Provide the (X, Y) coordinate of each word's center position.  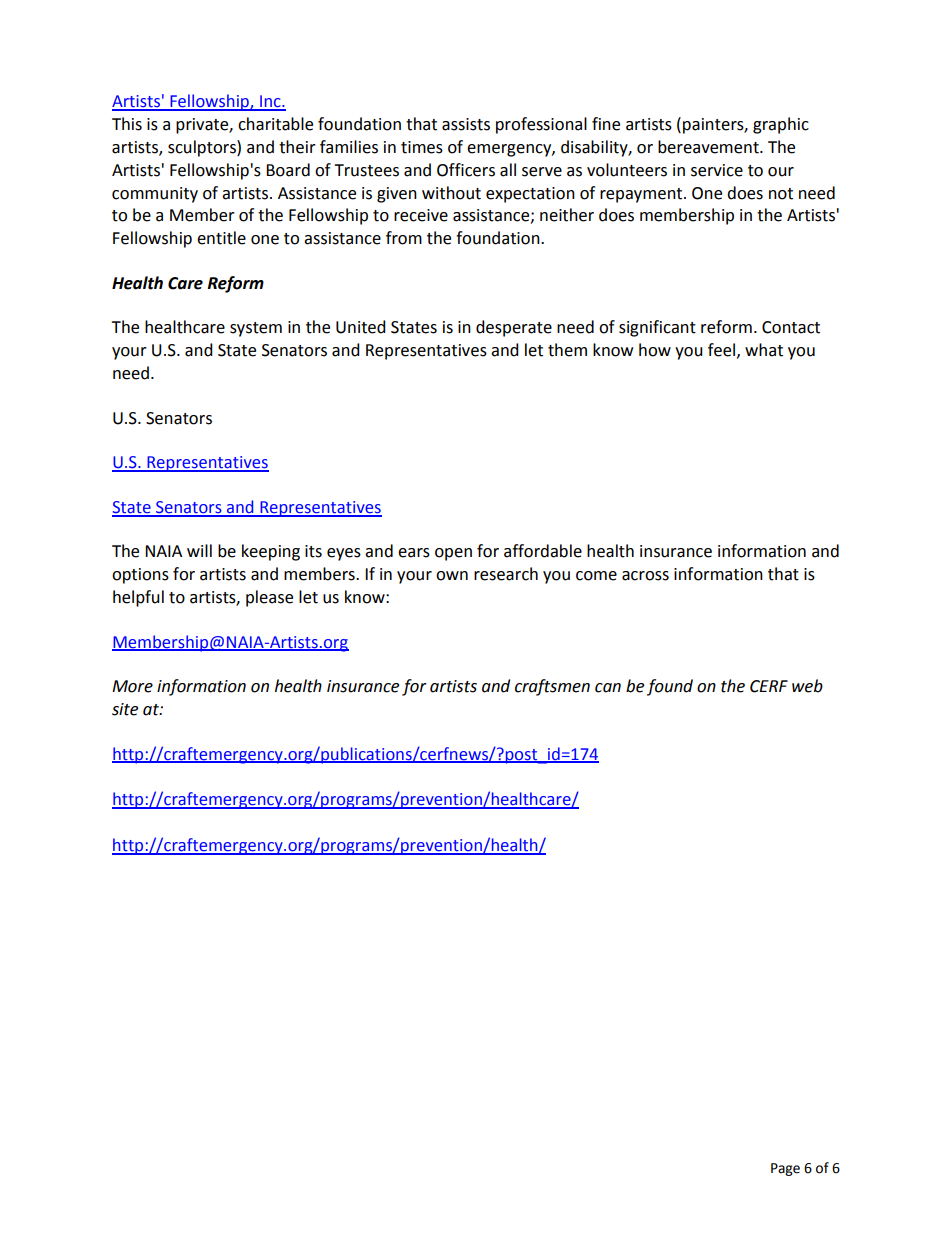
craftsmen (552, 687)
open (453, 554)
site (125, 709)
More (132, 686)
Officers (466, 170)
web (807, 686)
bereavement (709, 147)
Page (785, 1169)
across (645, 576)
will (199, 550)
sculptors (203, 148)
